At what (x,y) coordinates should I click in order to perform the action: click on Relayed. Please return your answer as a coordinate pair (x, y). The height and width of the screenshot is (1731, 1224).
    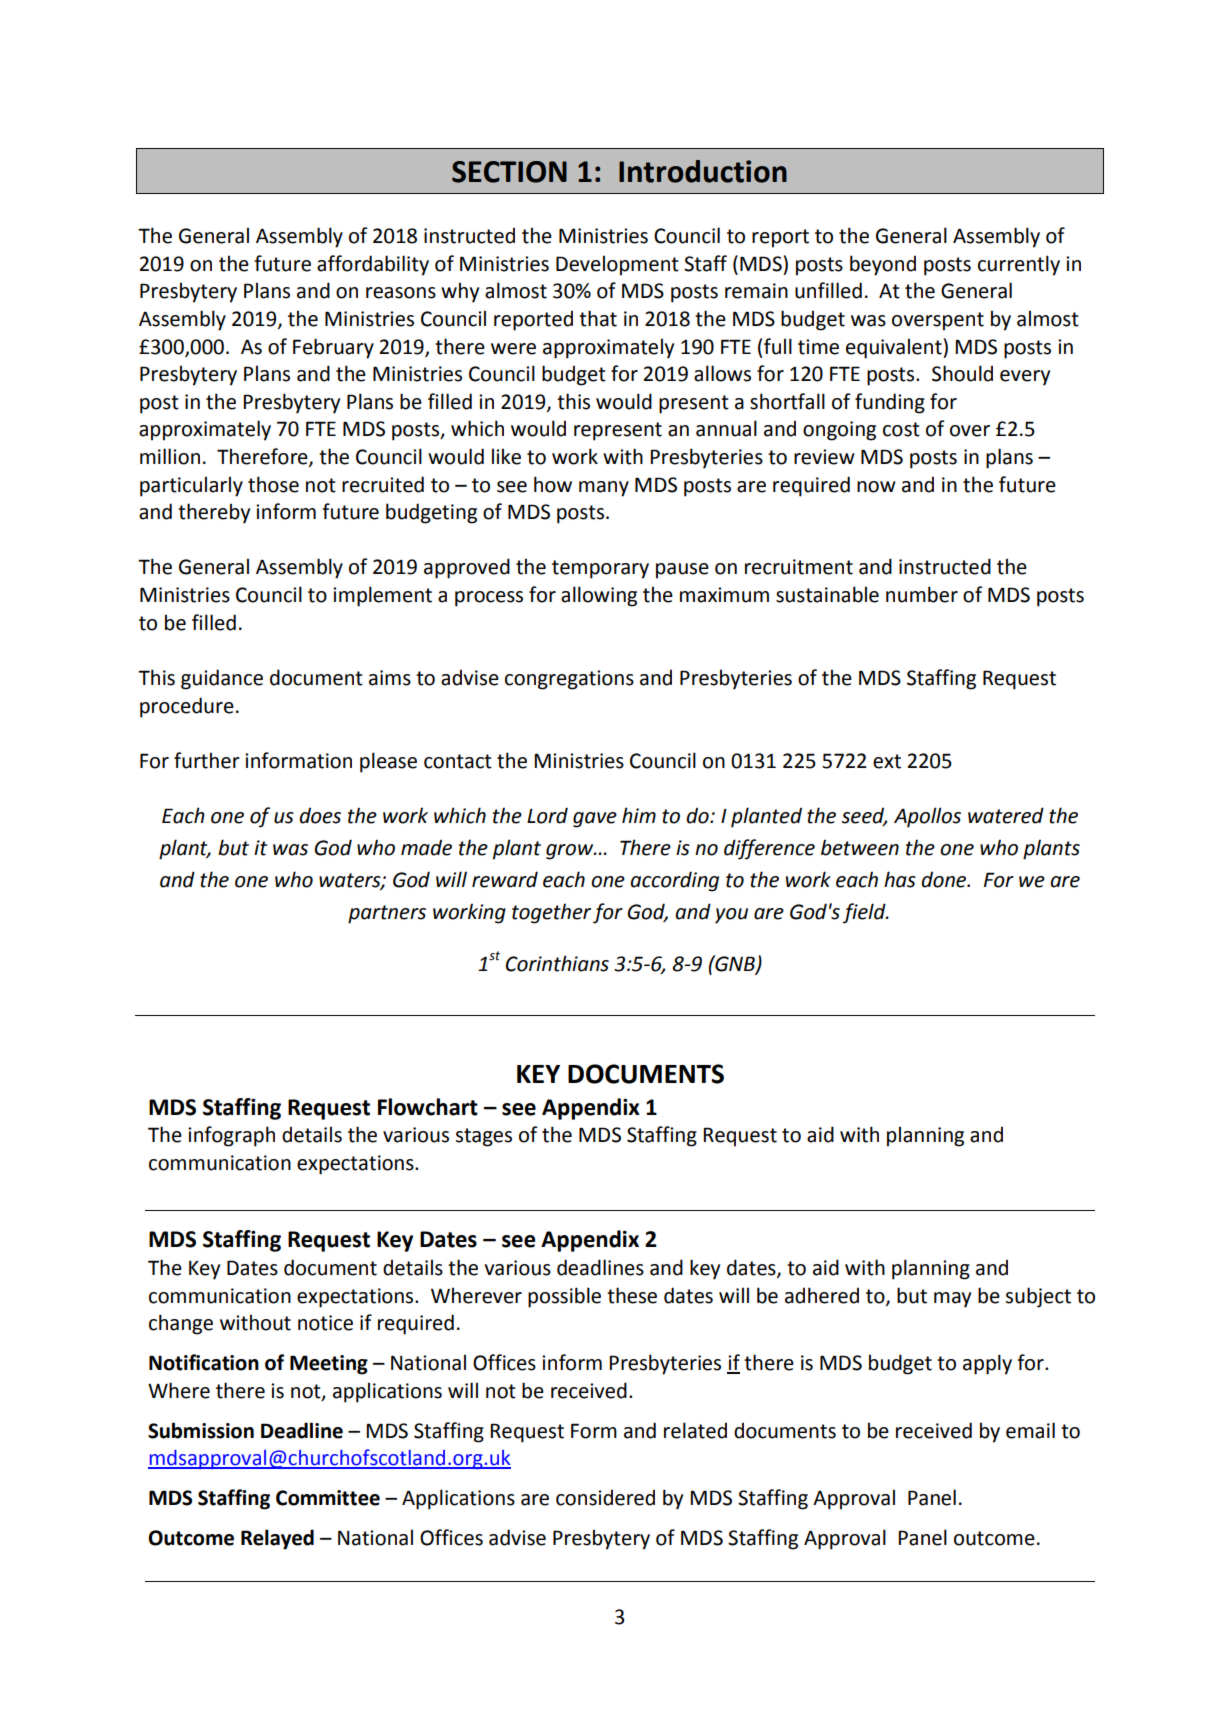
    Looking at the image, I should click on (277, 1539).
